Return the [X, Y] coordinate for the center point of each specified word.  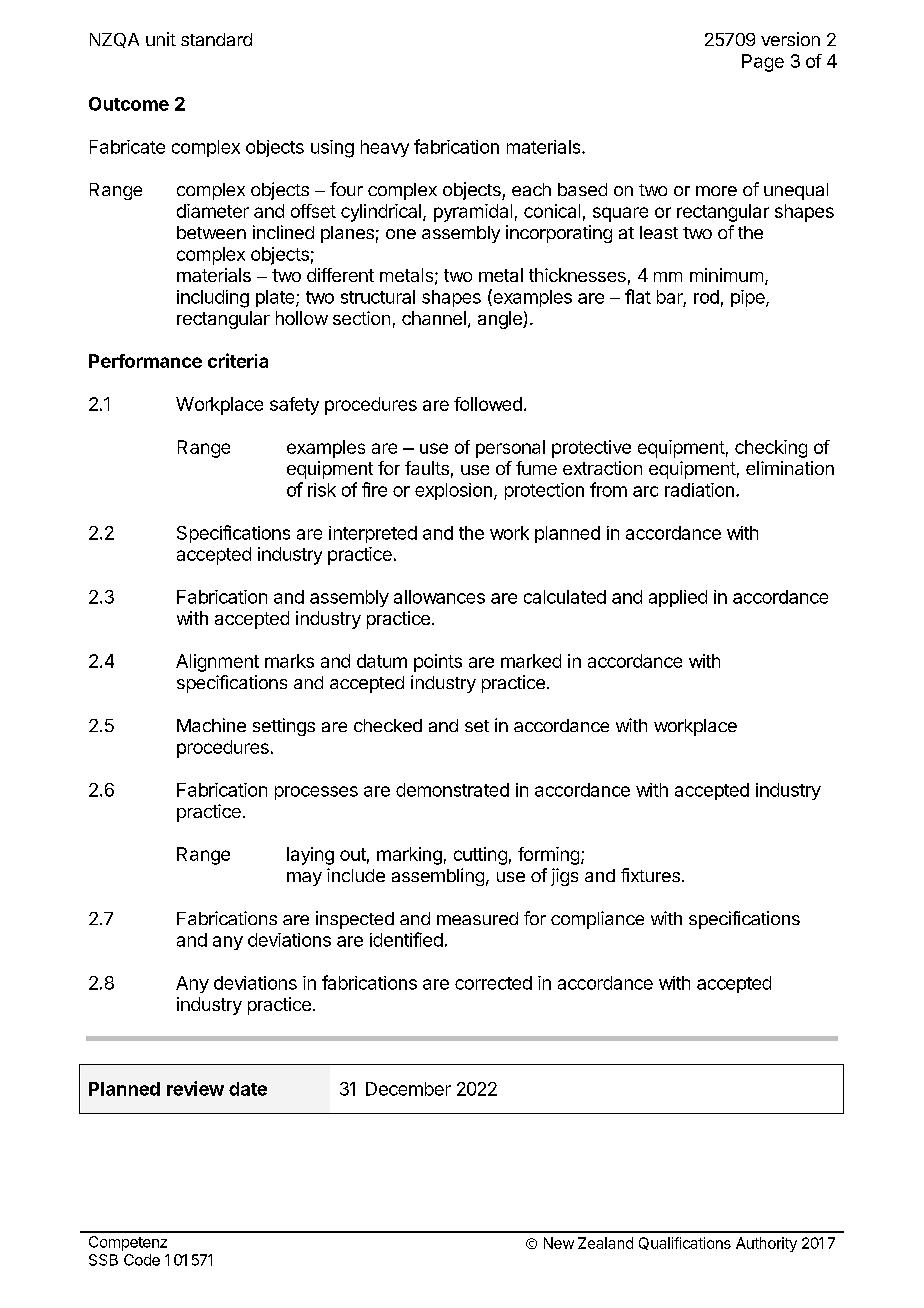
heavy [385, 148]
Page [763, 63]
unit [161, 39]
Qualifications [685, 1243]
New [559, 1243]
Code [142, 1260]
